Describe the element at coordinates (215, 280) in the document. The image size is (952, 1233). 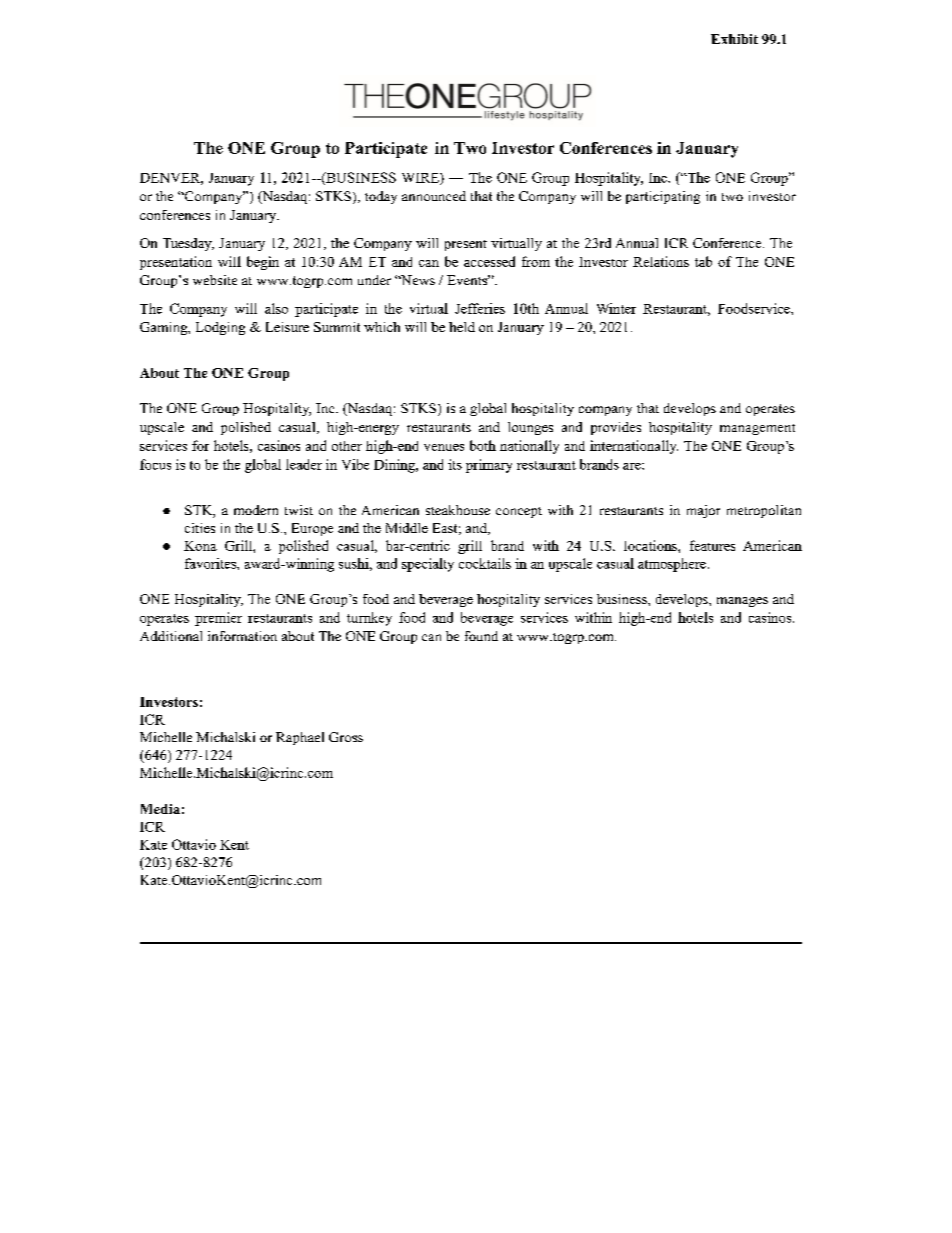
I see `website` at that location.
